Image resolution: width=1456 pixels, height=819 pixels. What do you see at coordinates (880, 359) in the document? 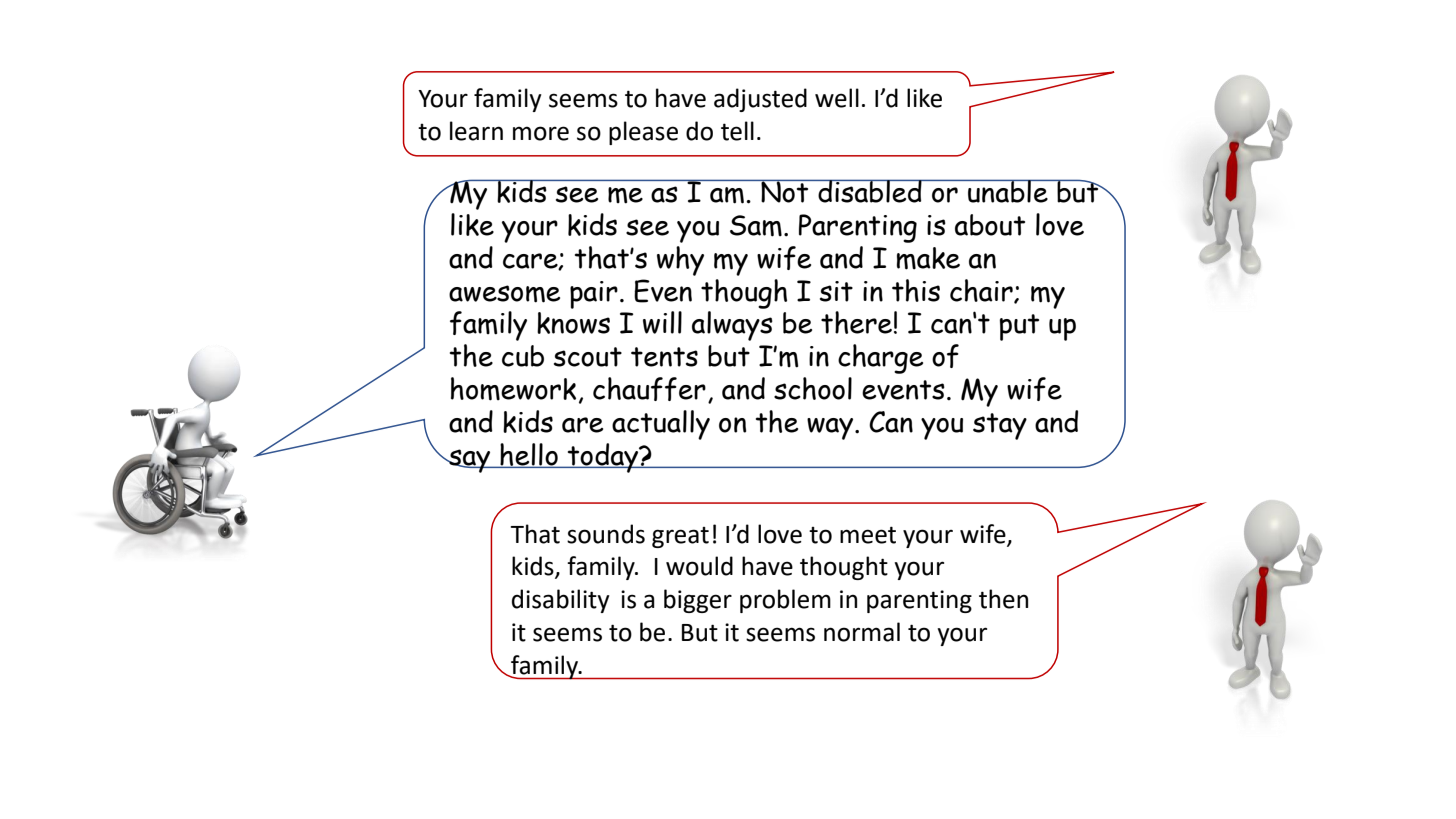
I see `charge` at bounding box center [880, 359].
